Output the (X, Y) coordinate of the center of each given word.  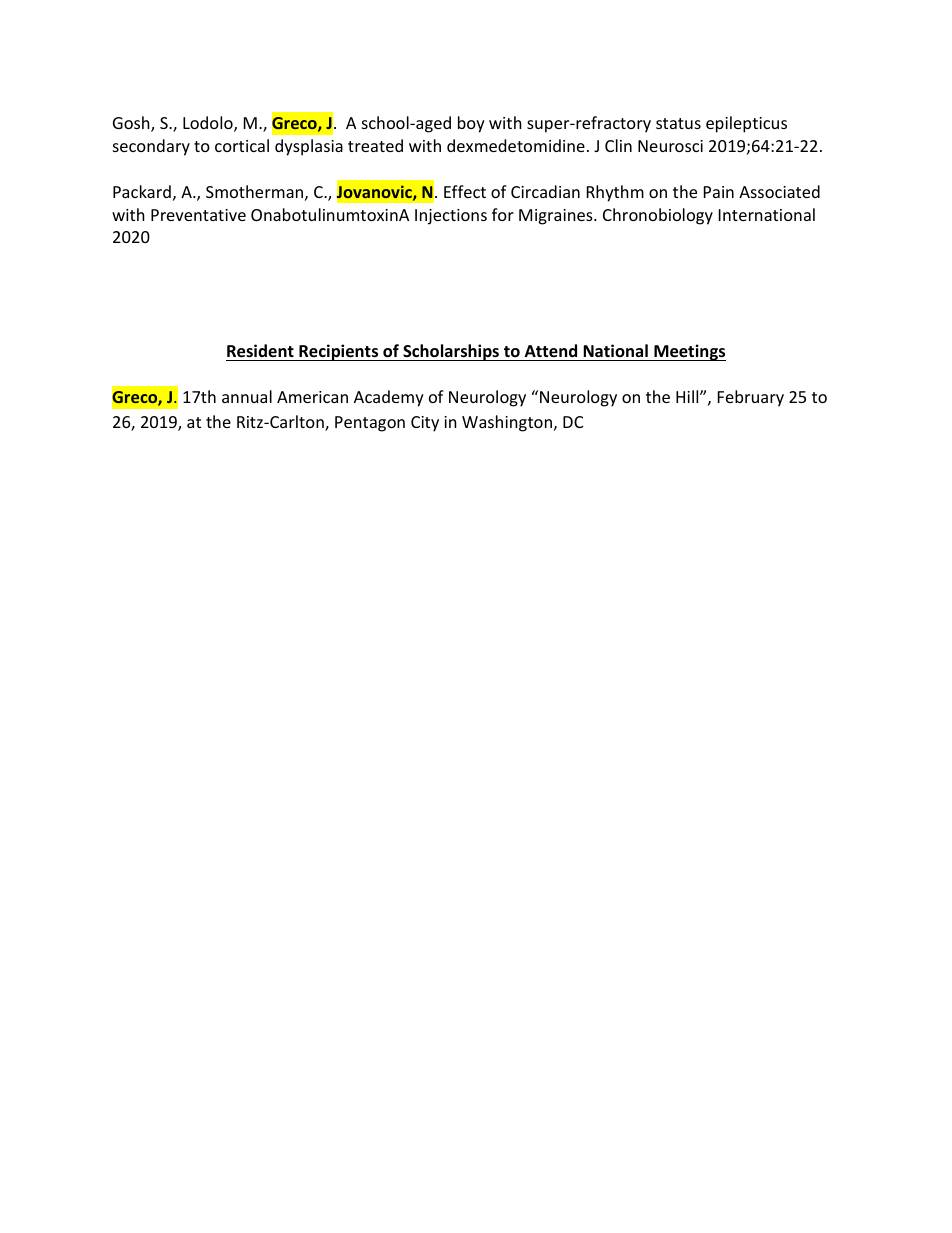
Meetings (689, 352)
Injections (451, 217)
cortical (242, 145)
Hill (688, 396)
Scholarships (451, 352)
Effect (465, 191)
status (678, 123)
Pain (719, 192)
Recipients (339, 352)
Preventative (198, 215)
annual (247, 396)
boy (471, 124)
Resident (261, 352)
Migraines (557, 217)
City (425, 424)
